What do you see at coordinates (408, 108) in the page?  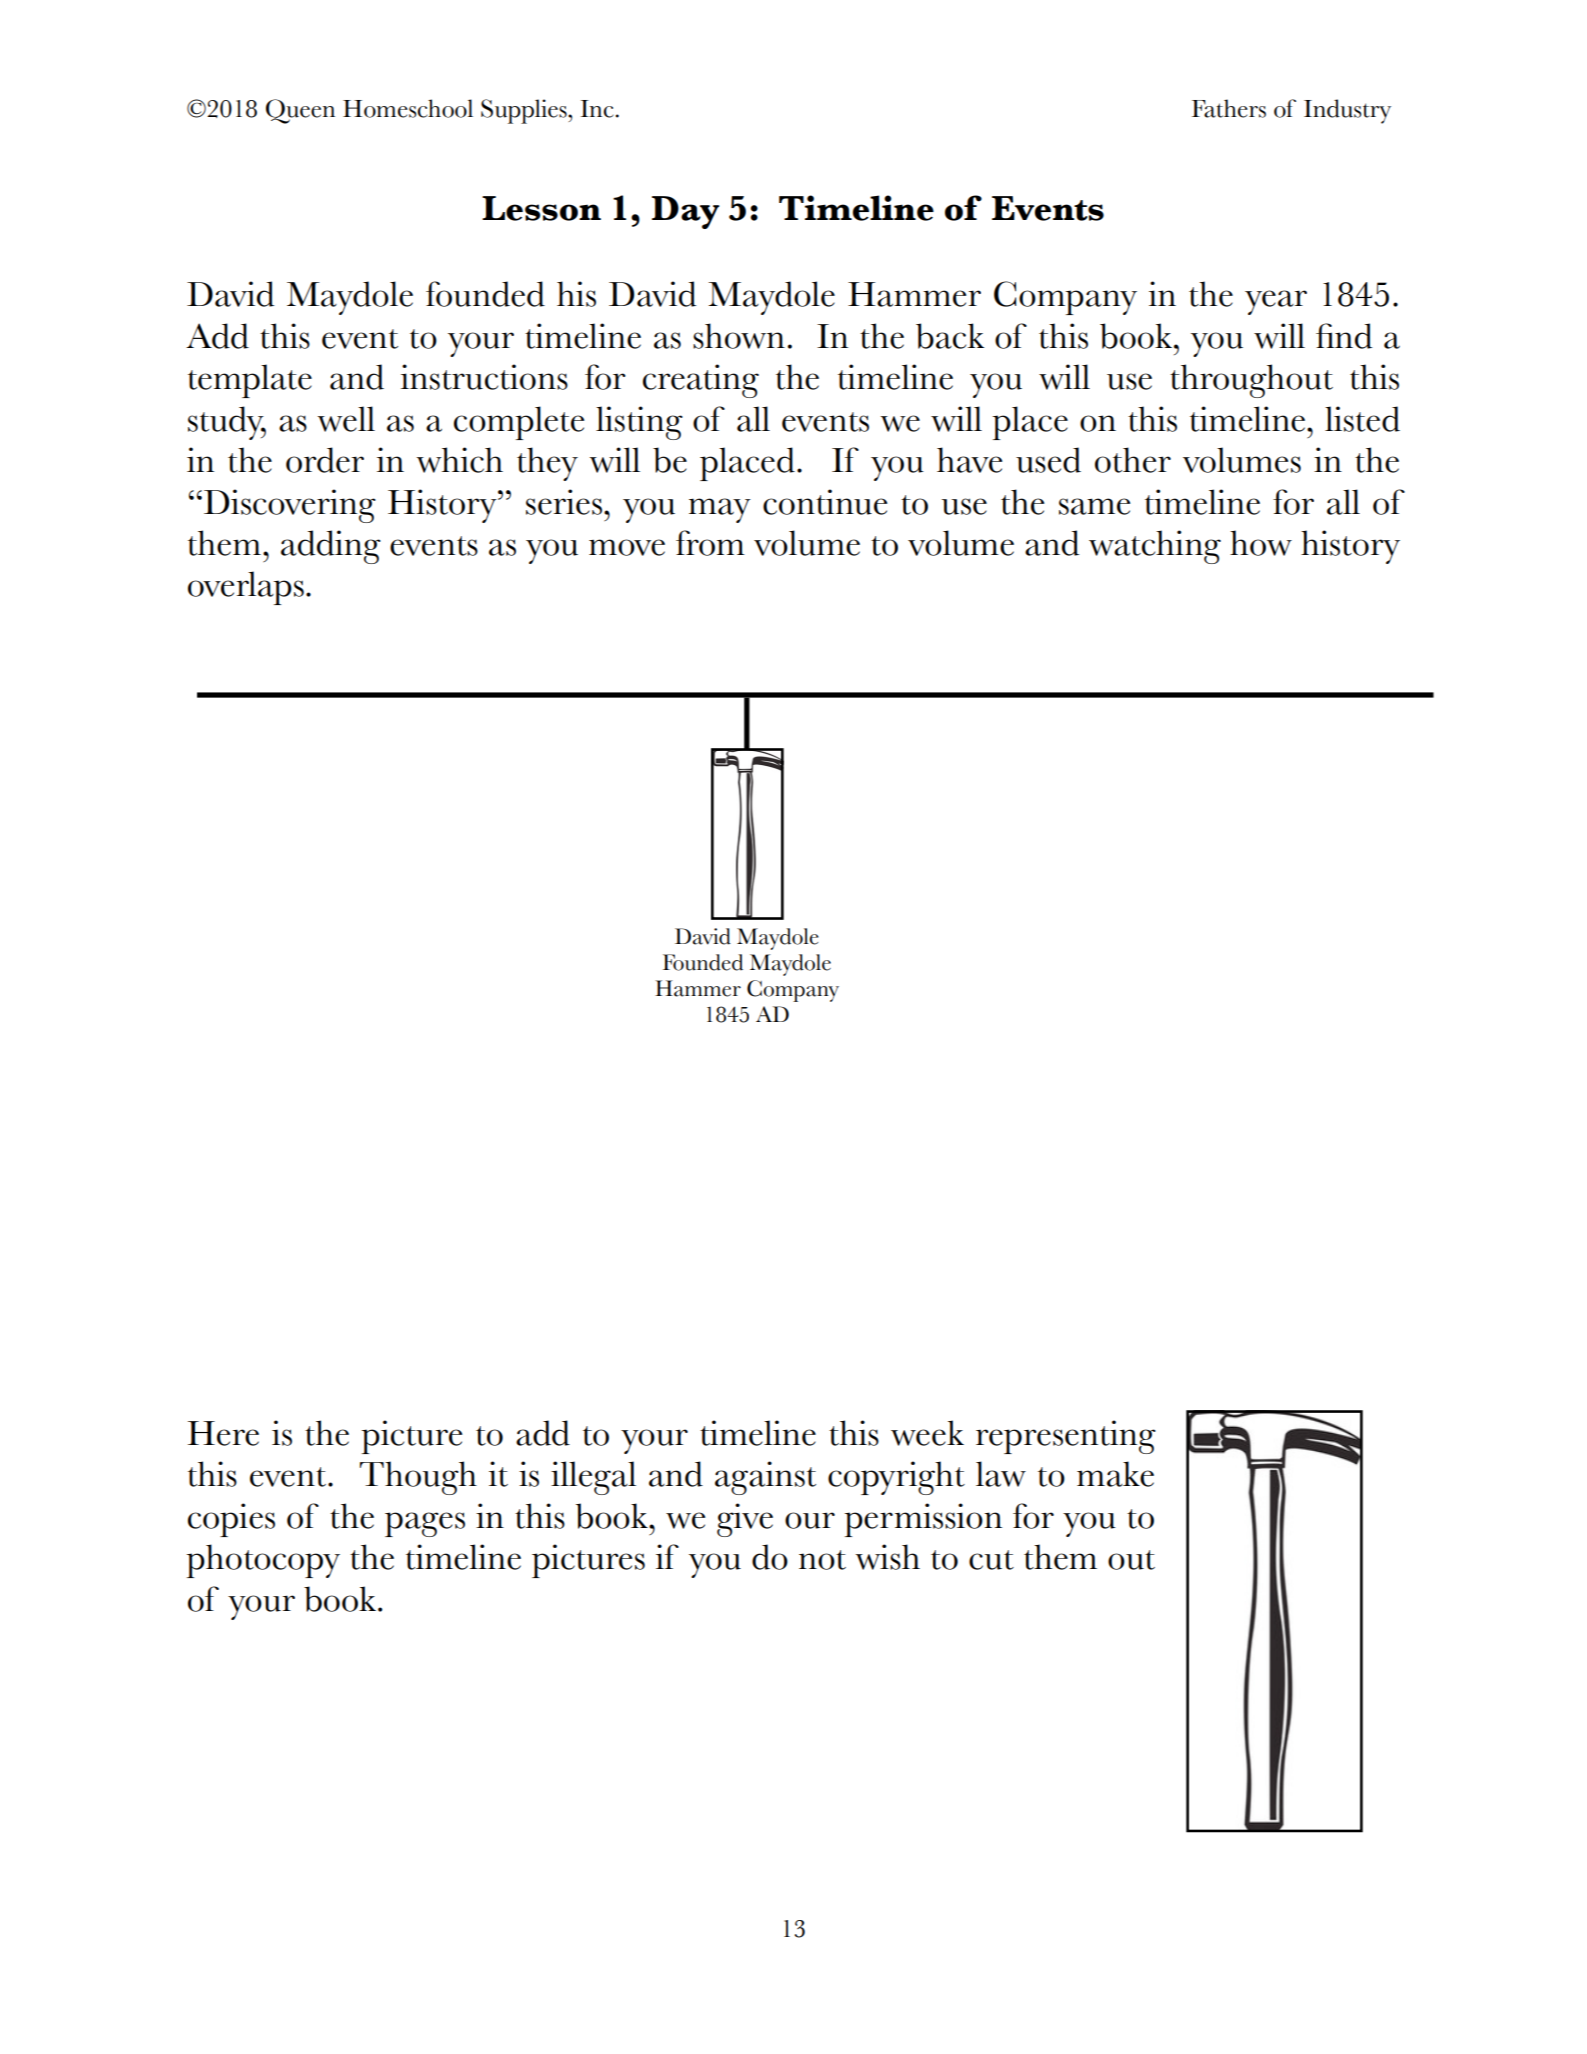 I see `Homeschool` at bounding box center [408, 108].
